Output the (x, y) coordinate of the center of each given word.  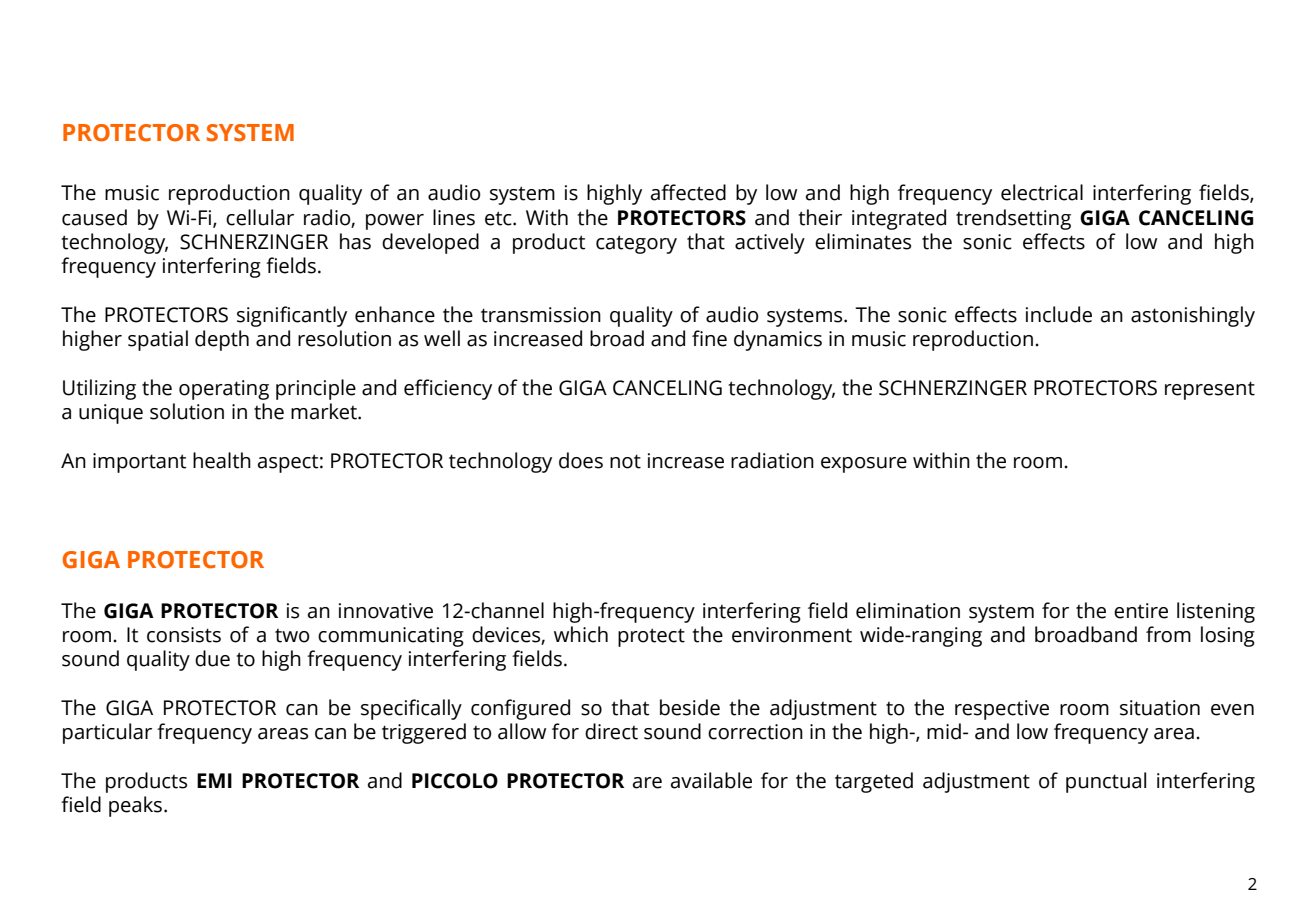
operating (224, 390)
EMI (214, 780)
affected (688, 192)
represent (1210, 390)
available (711, 780)
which (581, 634)
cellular (260, 217)
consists (184, 635)
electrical (1042, 192)
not (625, 461)
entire (1141, 611)
